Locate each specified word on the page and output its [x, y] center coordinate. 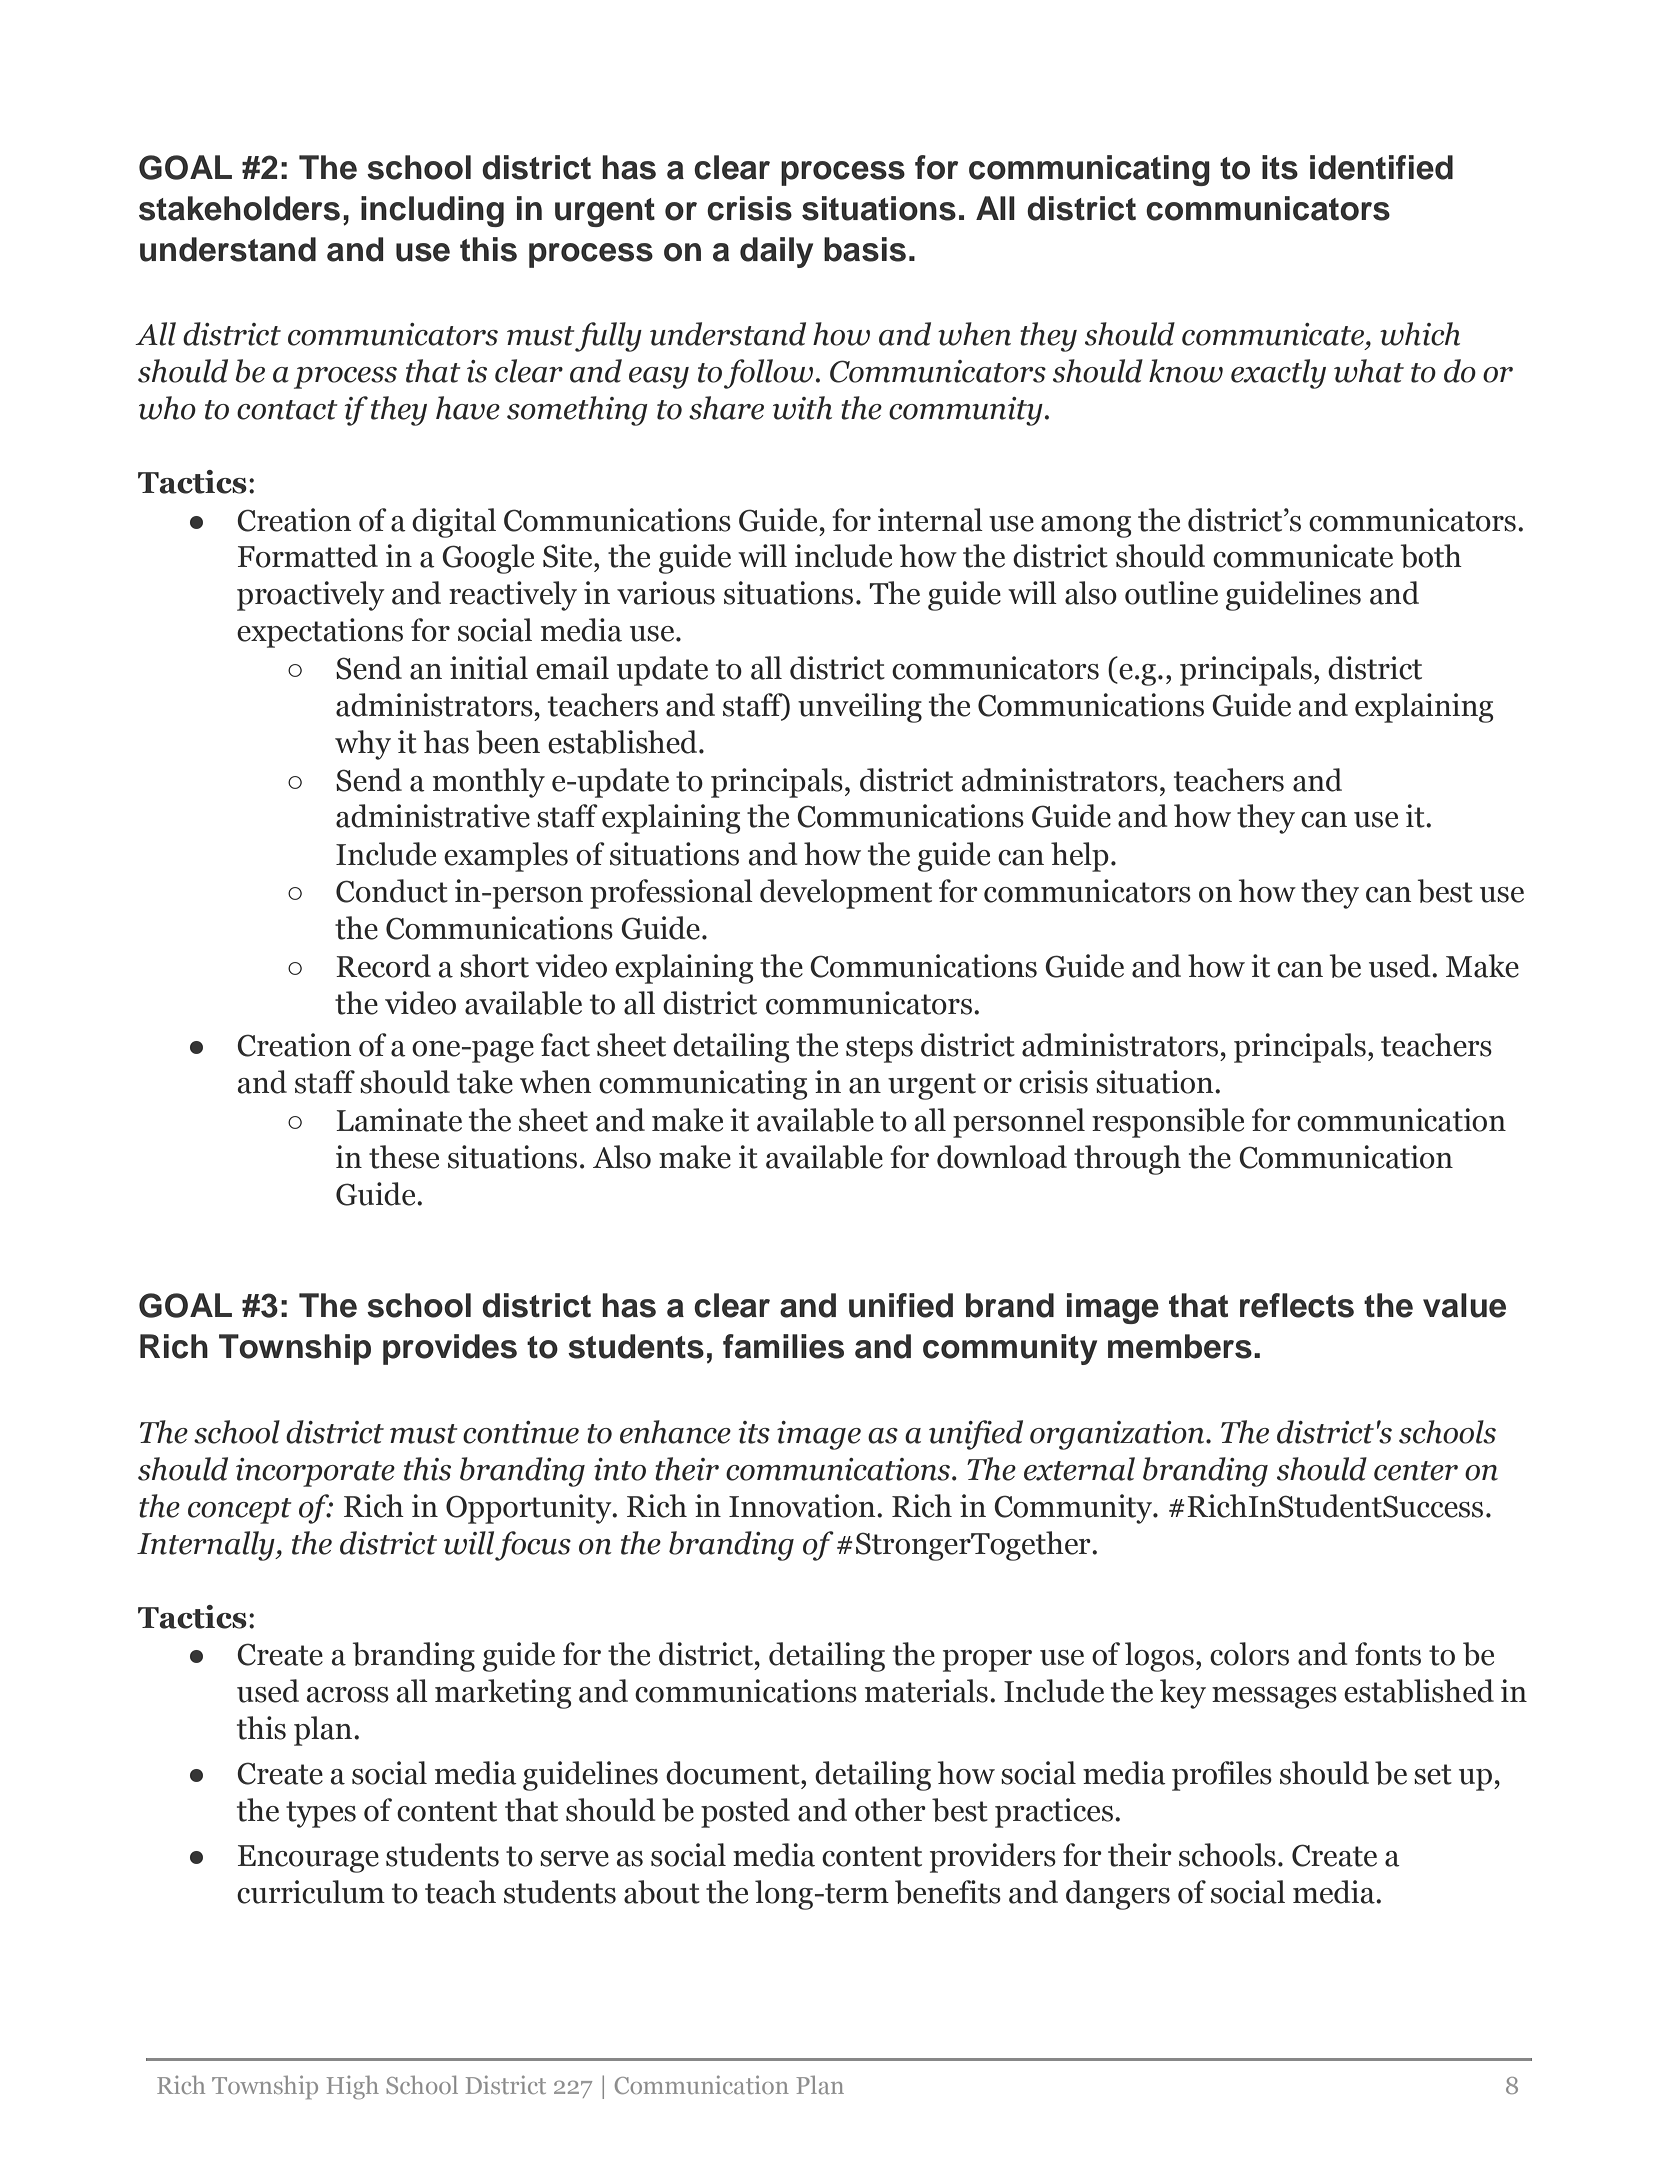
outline [1171, 593]
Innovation [803, 1506]
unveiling [860, 708]
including [432, 211]
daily [776, 252]
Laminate [399, 1120]
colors [1249, 1654]
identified [1381, 167]
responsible [1168, 1123]
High [353, 2087]
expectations [320, 633]
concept [240, 1511]
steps [879, 1049]
